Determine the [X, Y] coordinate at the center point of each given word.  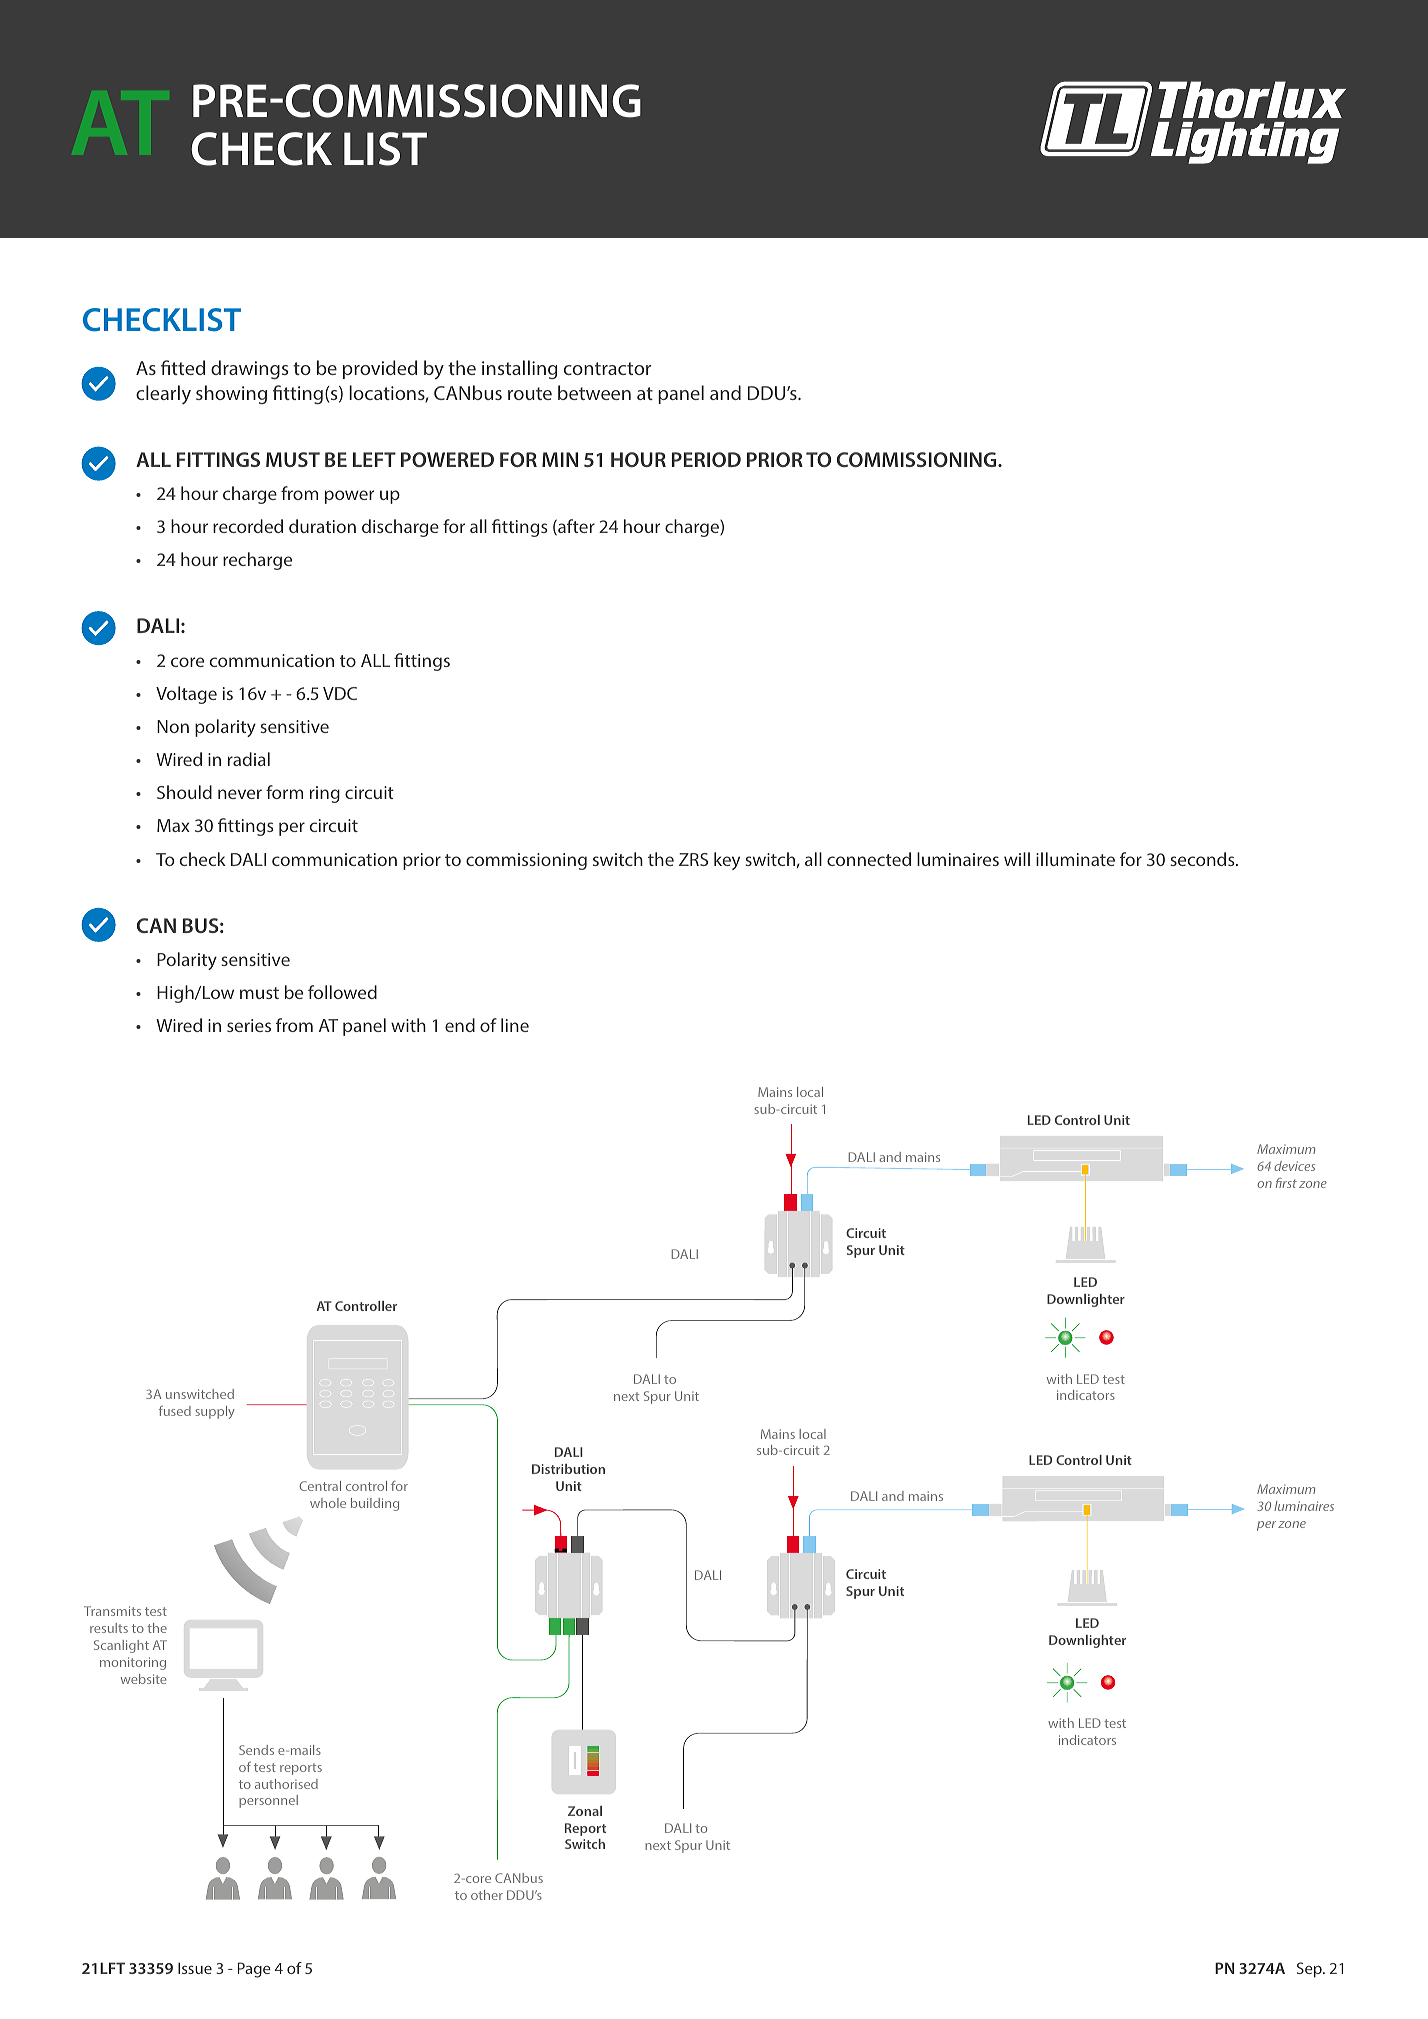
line [515, 1025]
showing [231, 394]
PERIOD [706, 459]
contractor [607, 368]
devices [1294, 1166]
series [249, 1025]
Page [254, 1970]
